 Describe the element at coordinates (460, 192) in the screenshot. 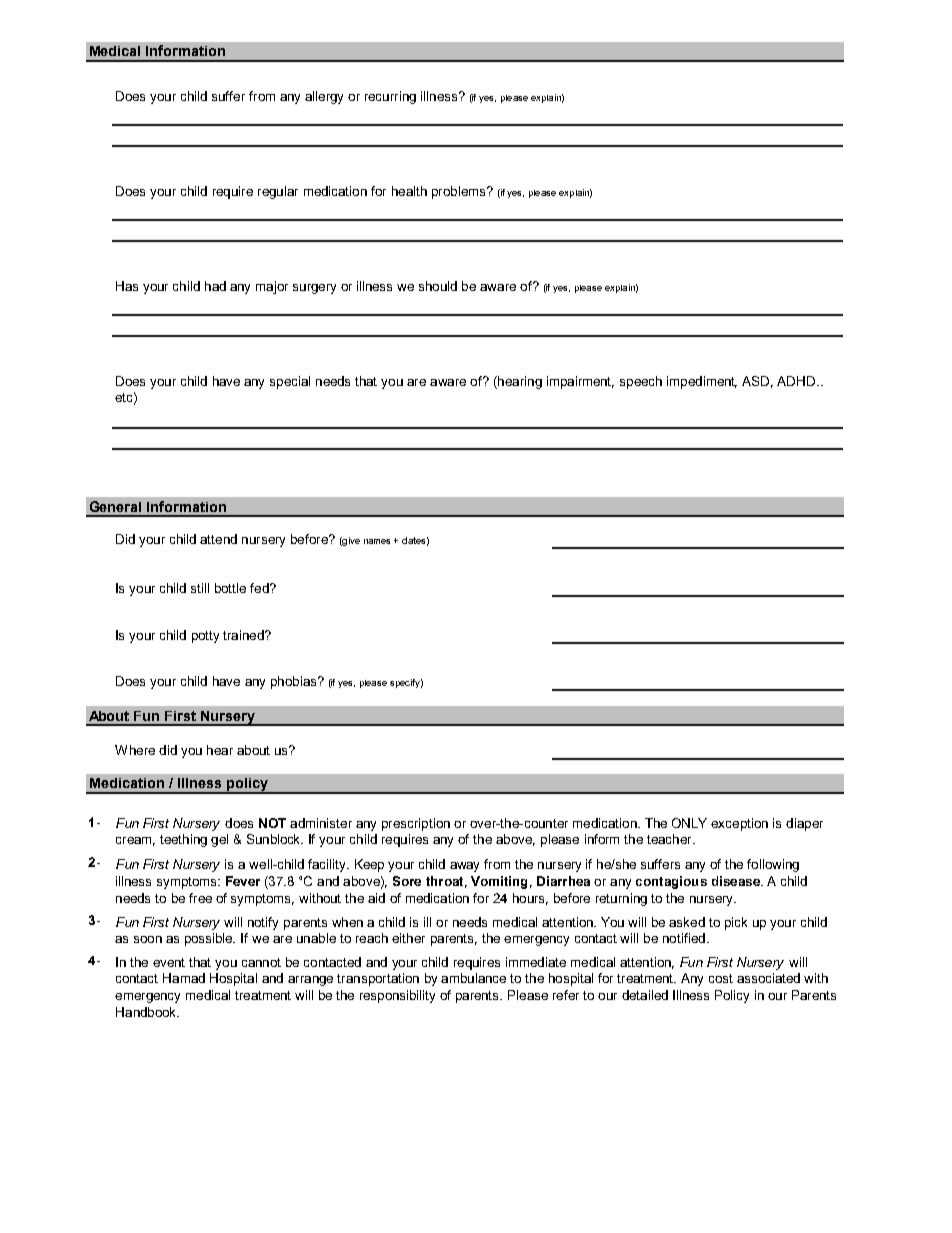

I see `problems` at that location.
